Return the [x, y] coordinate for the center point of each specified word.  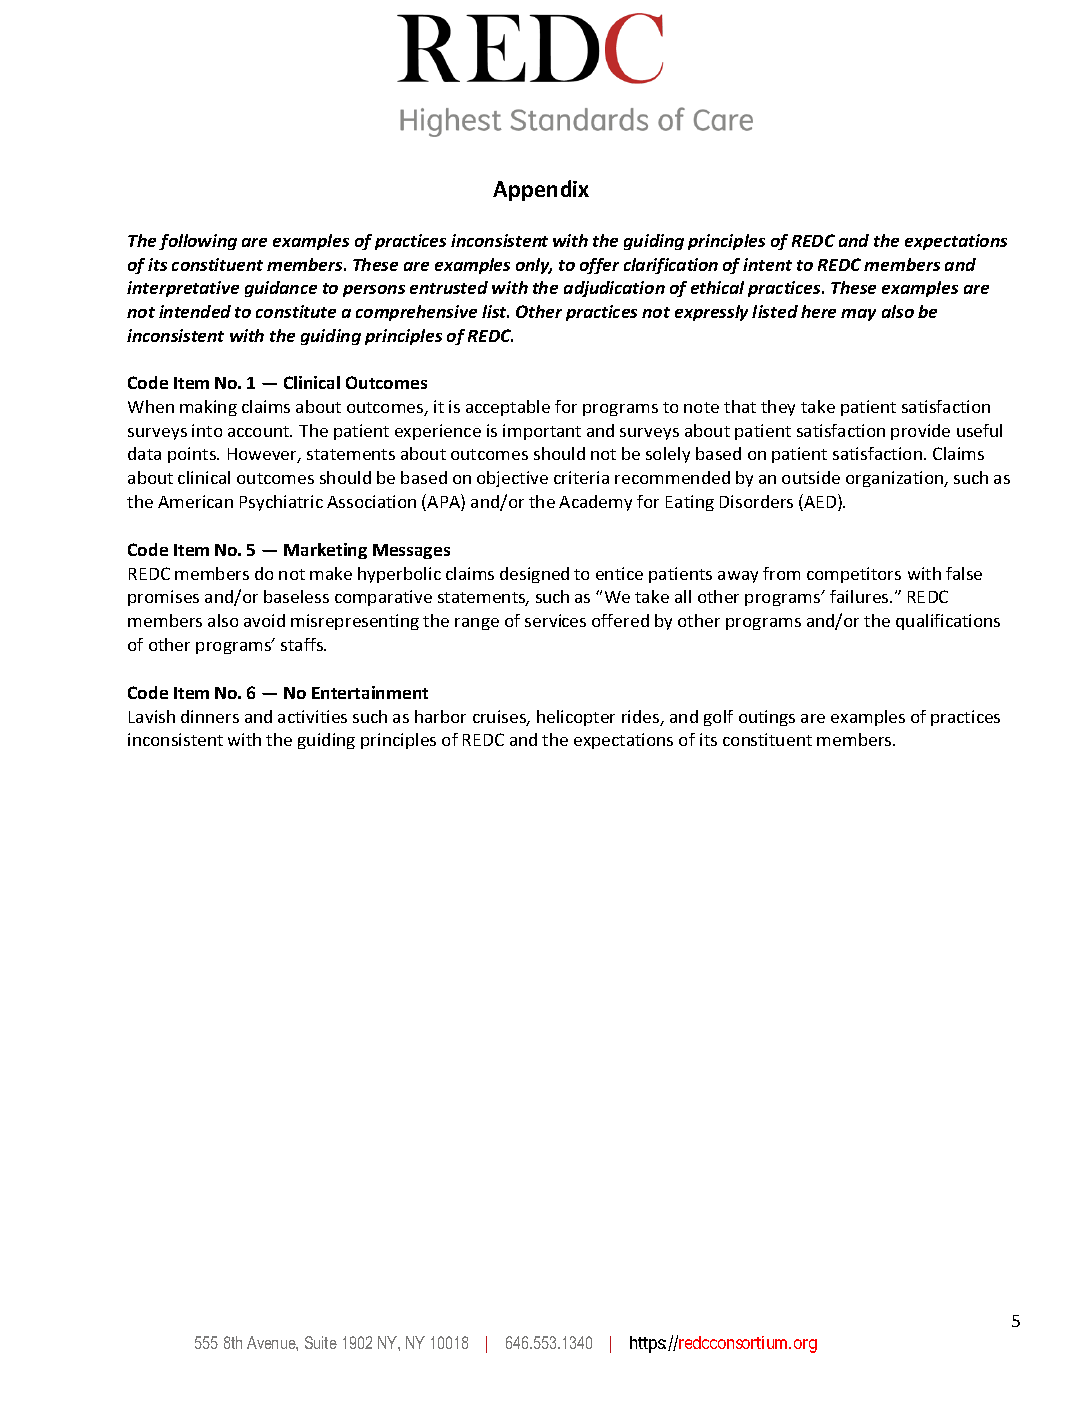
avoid [264, 620]
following [198, 242]
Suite [321, 1342]
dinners [210, 716]
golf [718, 718]
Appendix [541, 190]
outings [767, 718]
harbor [440, 716]
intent [767, 264]
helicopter [576, 718]
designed [534, 575]
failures [860, 596]
